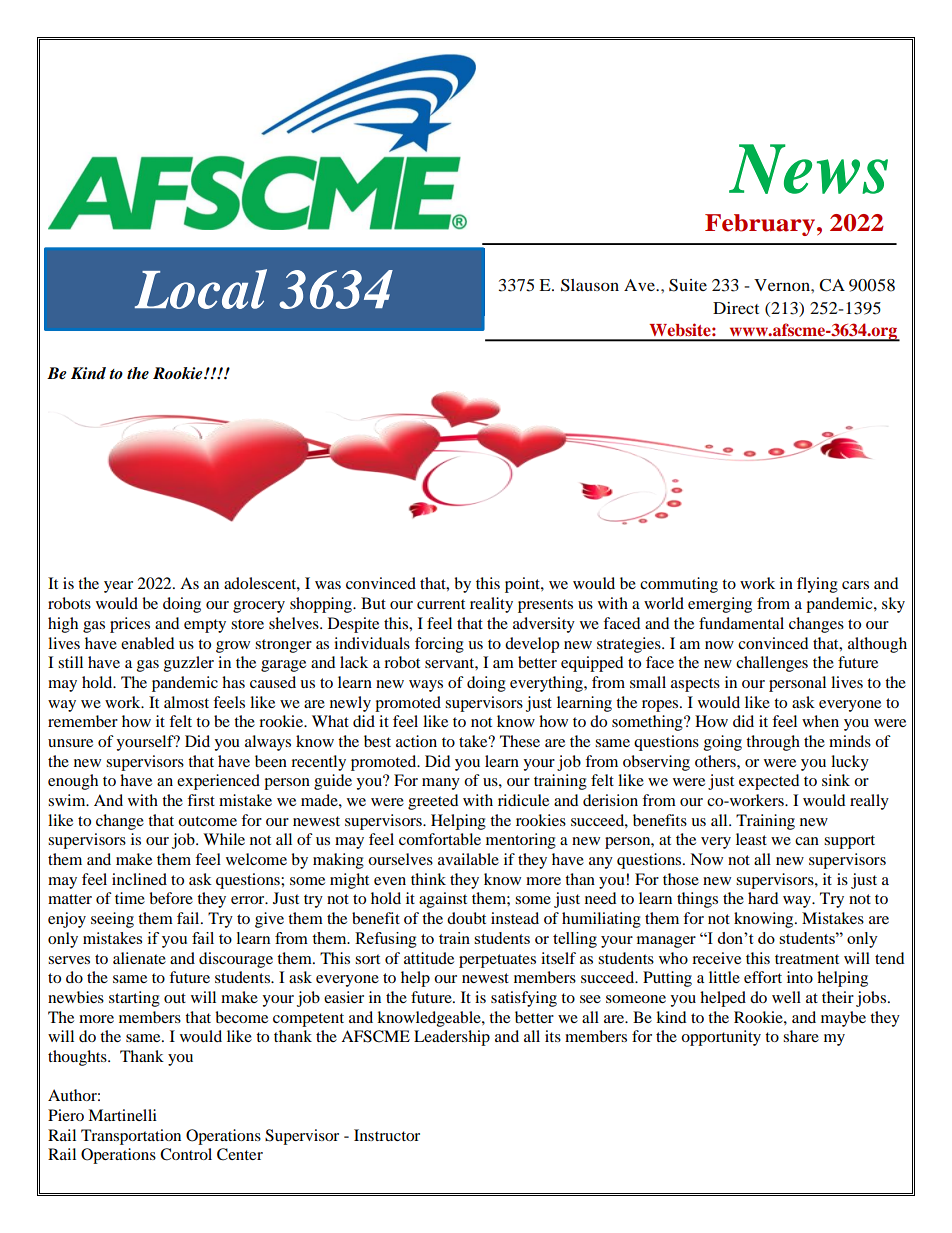 The width and height of the screenshot is (952, 1233). I want to click on challenges, so click(772, 664).
